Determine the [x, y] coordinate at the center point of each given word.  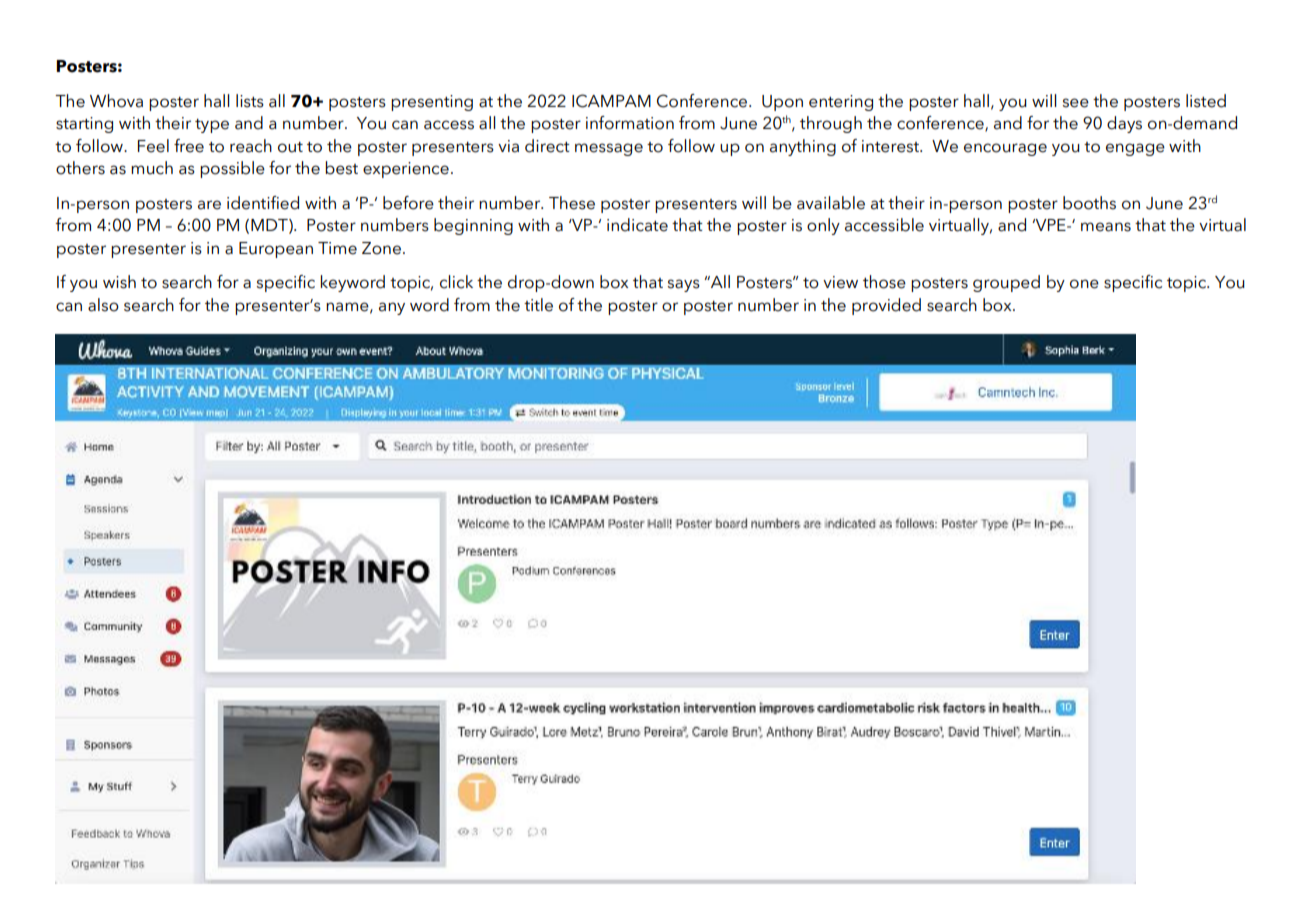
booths [1089, 203]
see [1075, 103]
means [1106, 227]
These [572, 203]
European [276, 250]
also [103, 305]
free [189, 146]
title [538, 305]
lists [250, 101]
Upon [782, 103]
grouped [1006, 283]
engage [1135, 149]
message [609, 149]
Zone [381, 248]
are [209, 205]
